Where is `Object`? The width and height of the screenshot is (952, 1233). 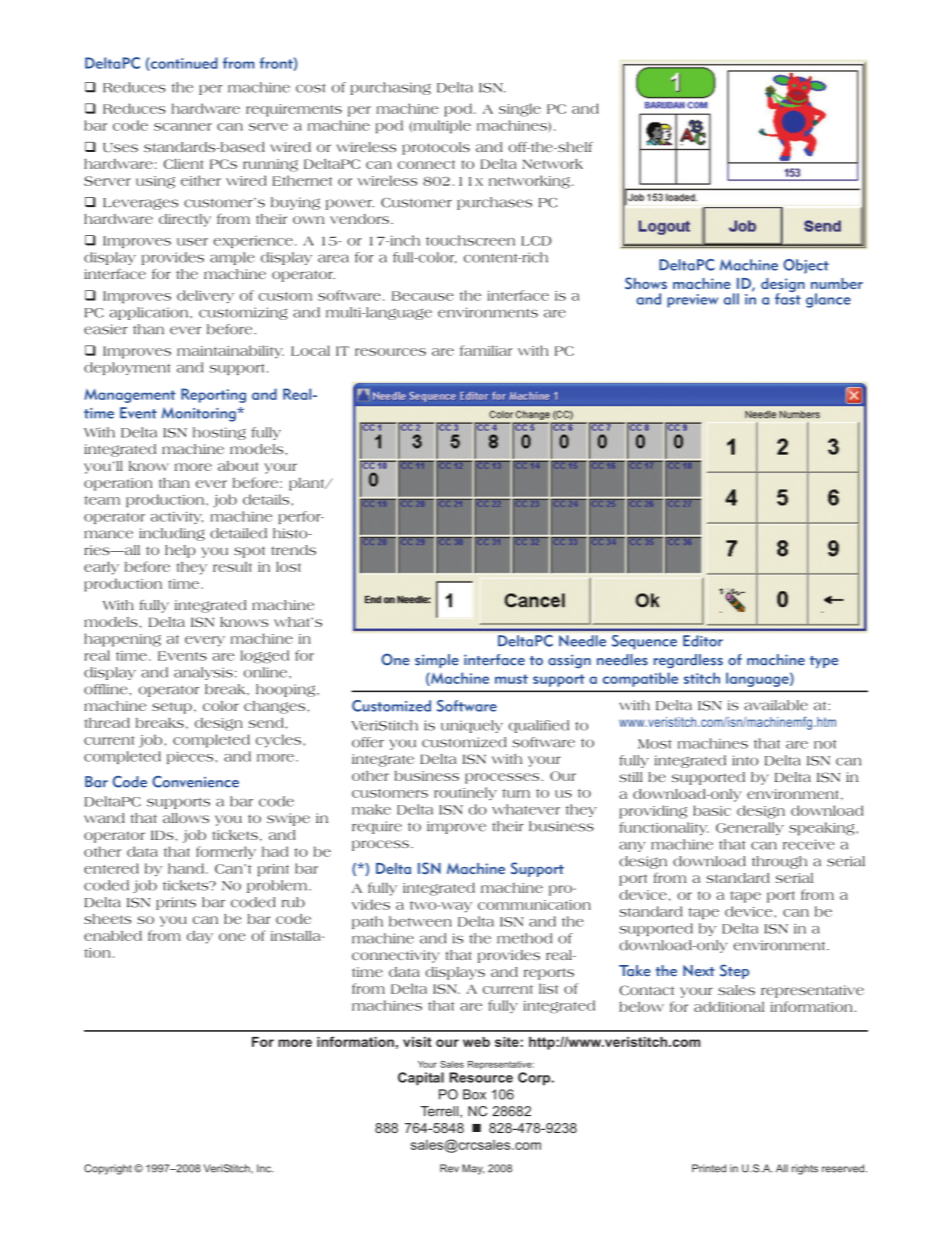 Object is located at coordinates (806, 266).
